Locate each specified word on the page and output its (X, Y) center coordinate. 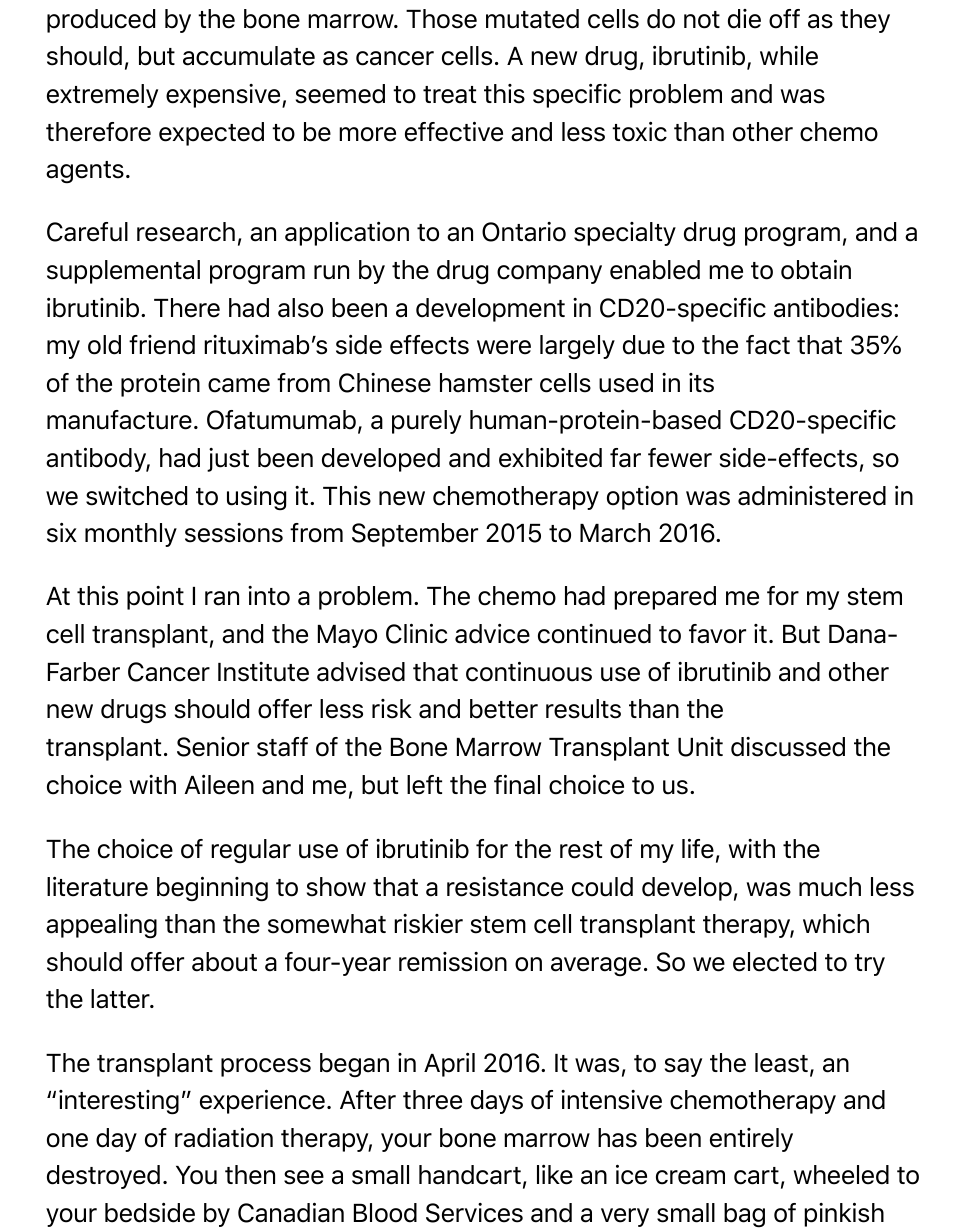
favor (717, 634)
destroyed (103, 1177)
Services (474, 1213)
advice (492, 634)
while (789, 56)
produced (101, 21)
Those (441, 19)
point (155, 598)
